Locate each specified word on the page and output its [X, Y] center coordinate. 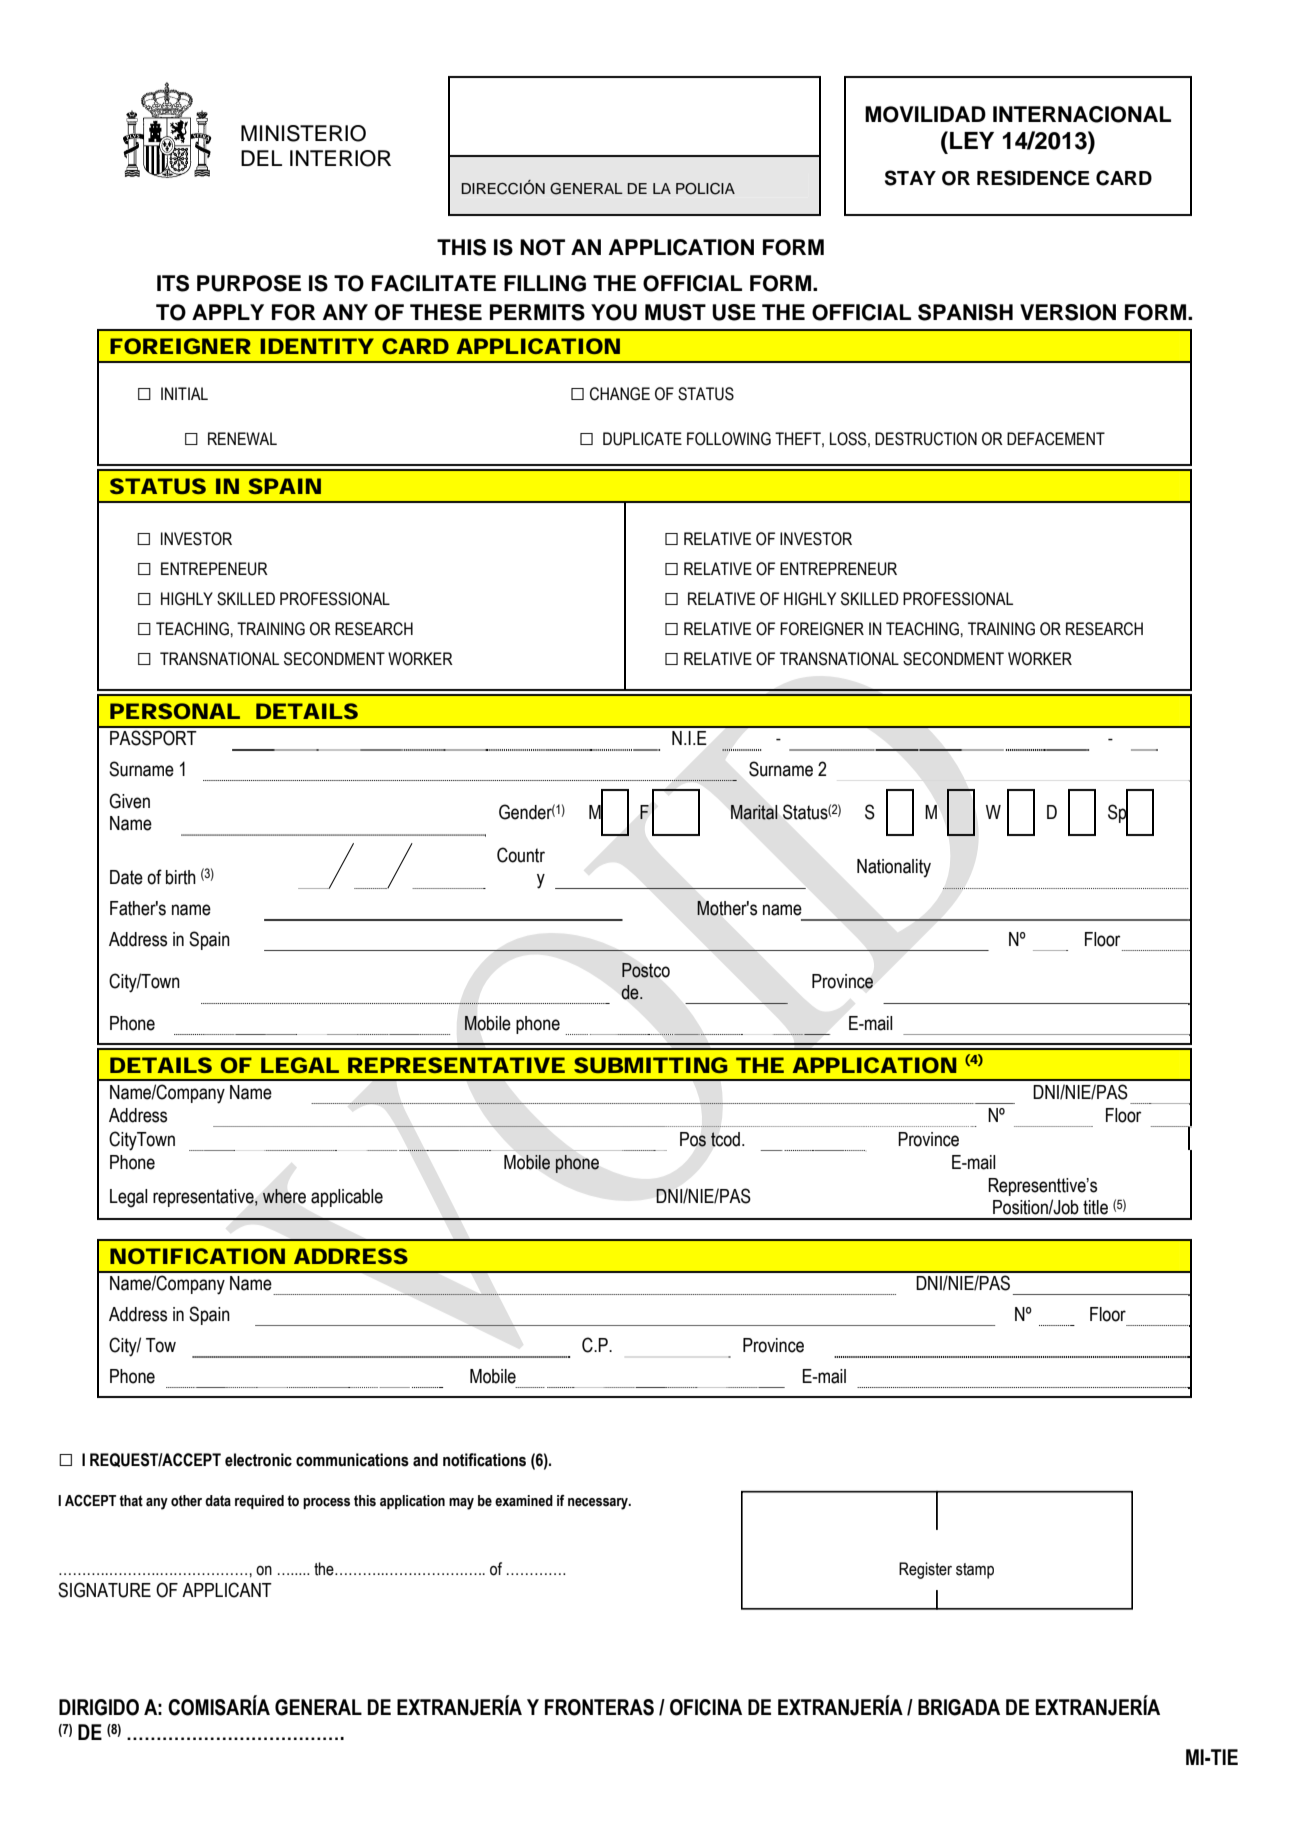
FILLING [545, 283]
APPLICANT [227, 1590]
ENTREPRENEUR [838, 569]
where [284, 1196]
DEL [261, 158]
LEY [972, 140]
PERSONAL [175, 711]
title [1095, 1207]
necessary [599, 1504]
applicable [347, 1198]
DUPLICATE [642, 439]
